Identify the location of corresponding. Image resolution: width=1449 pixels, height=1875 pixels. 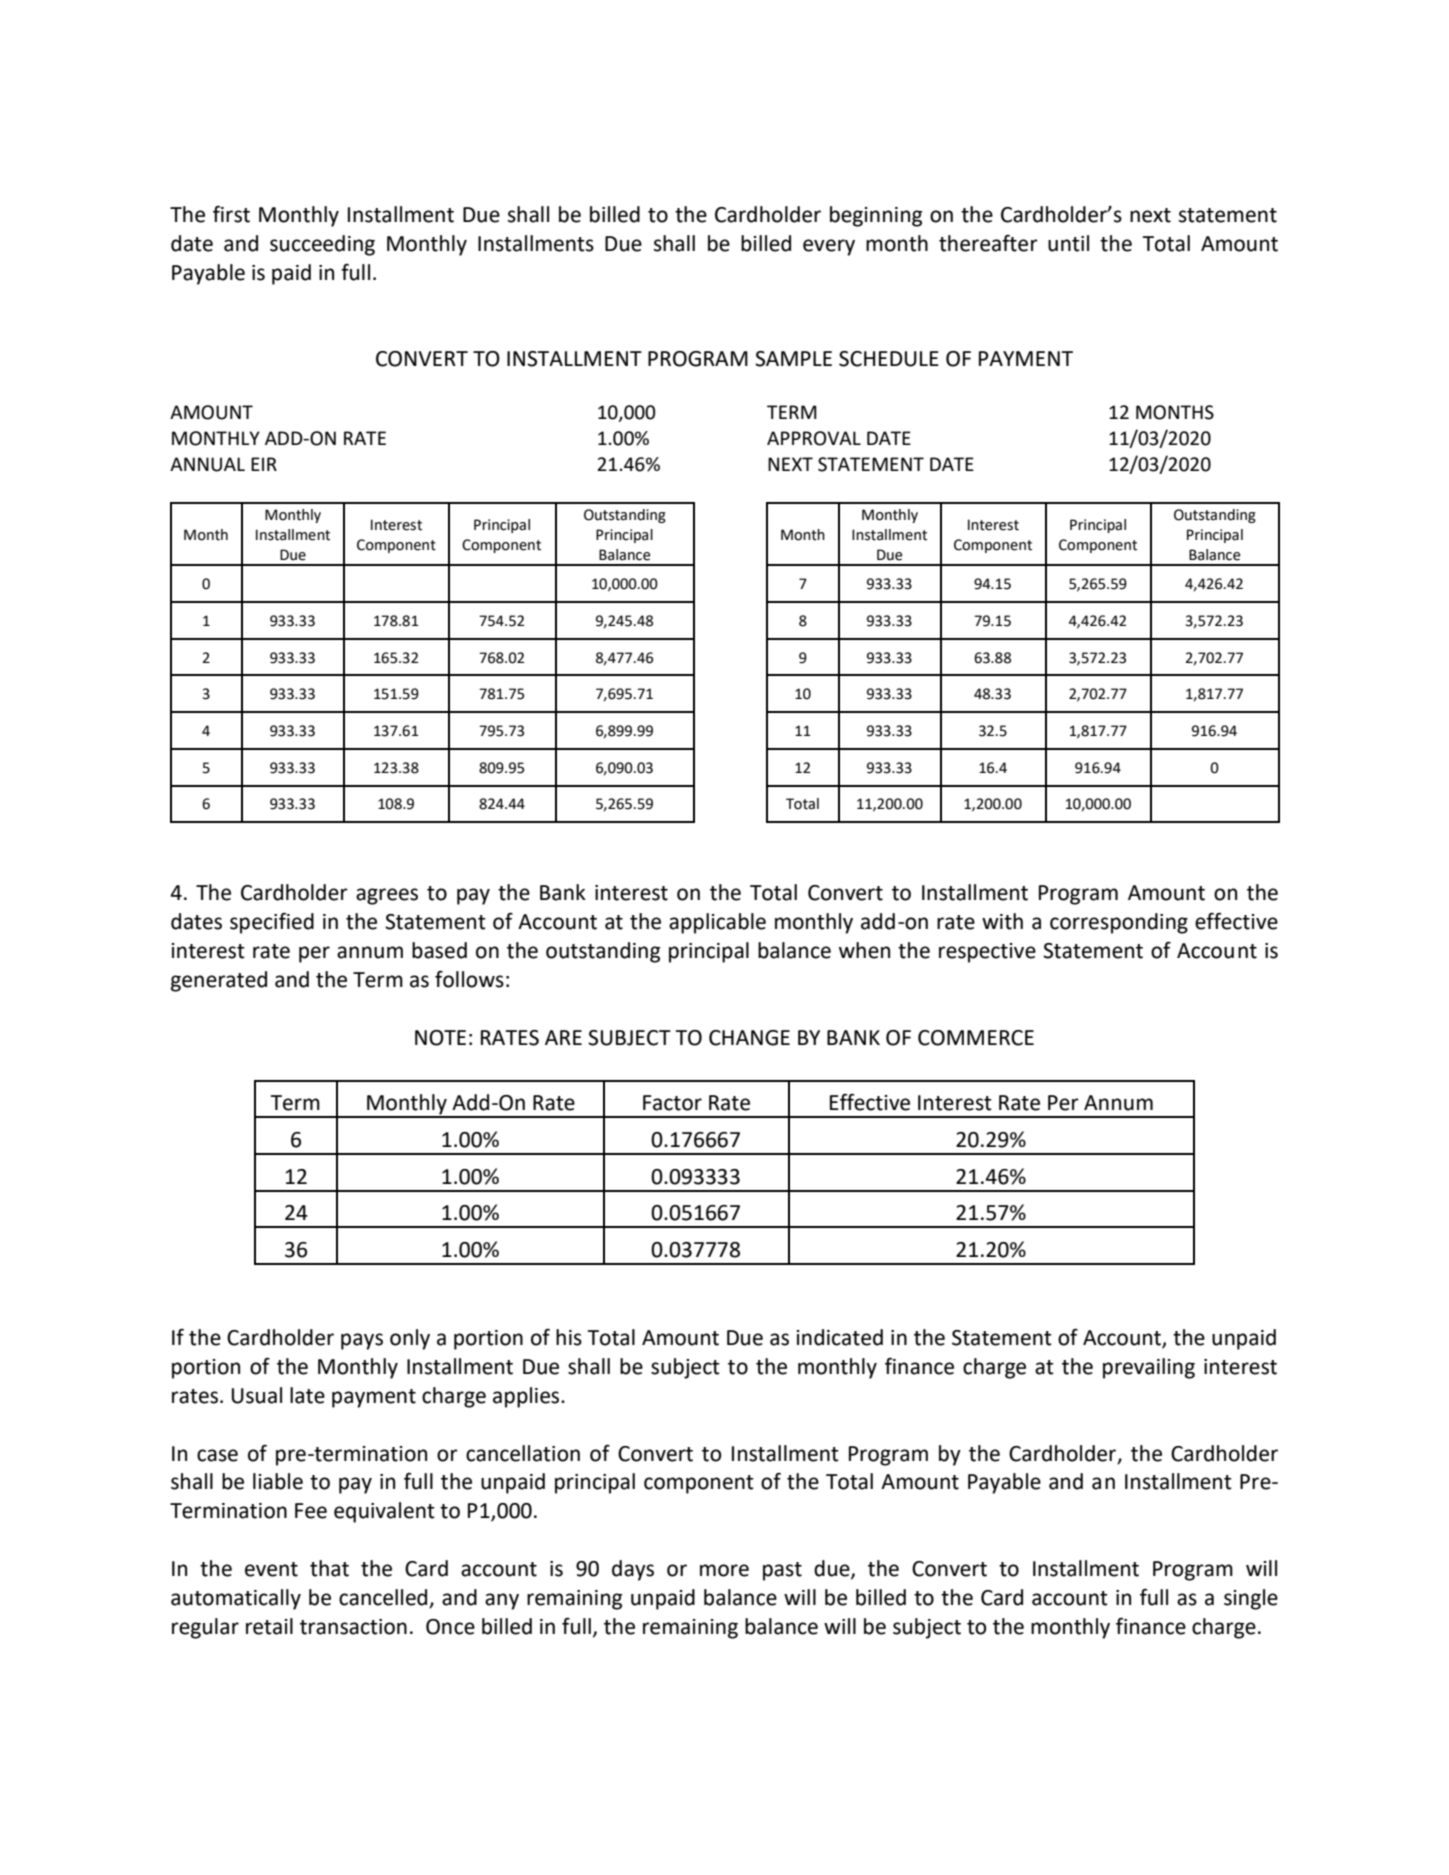
(1119, 923).
